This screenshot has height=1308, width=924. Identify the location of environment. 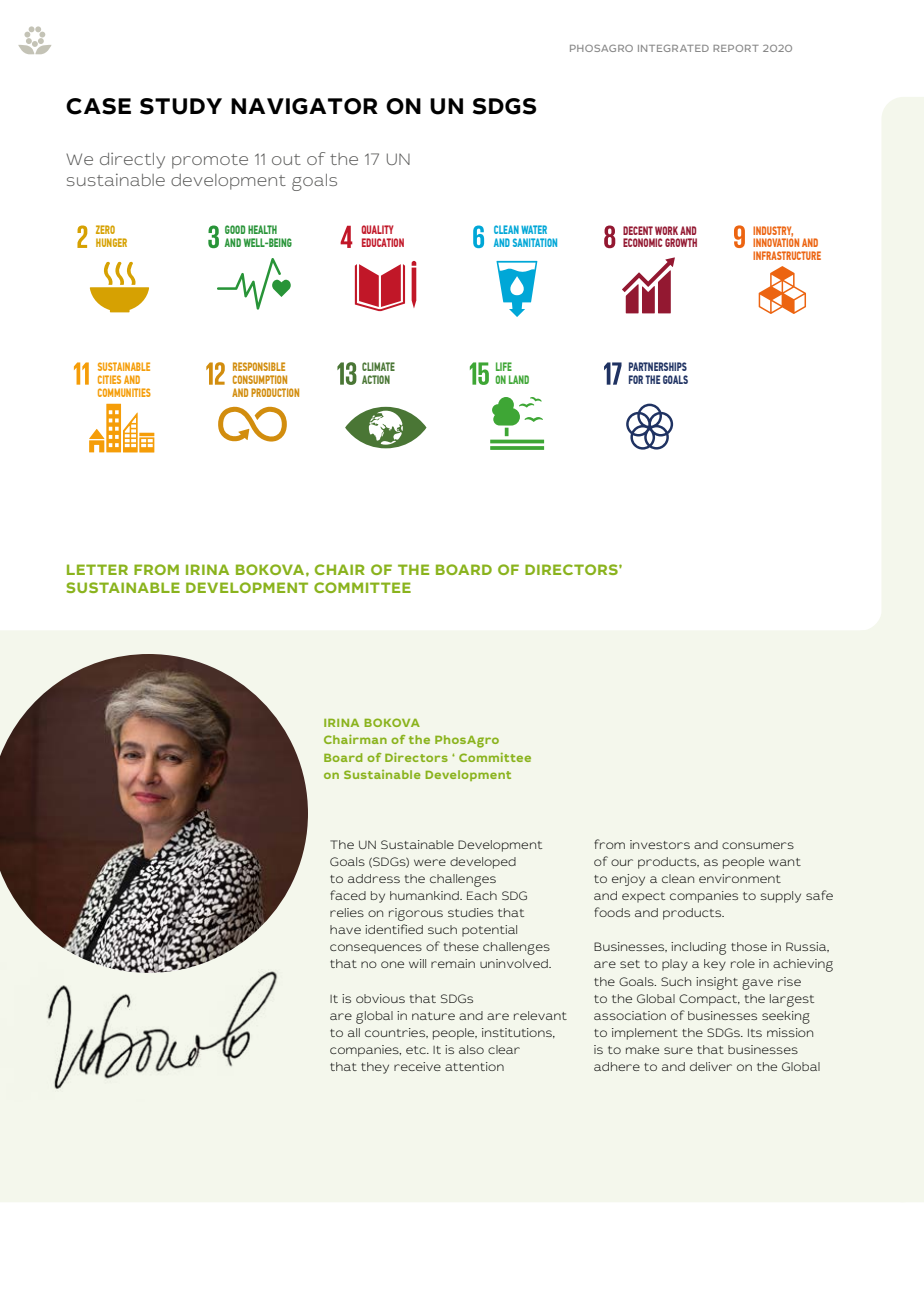
(740, 878).
